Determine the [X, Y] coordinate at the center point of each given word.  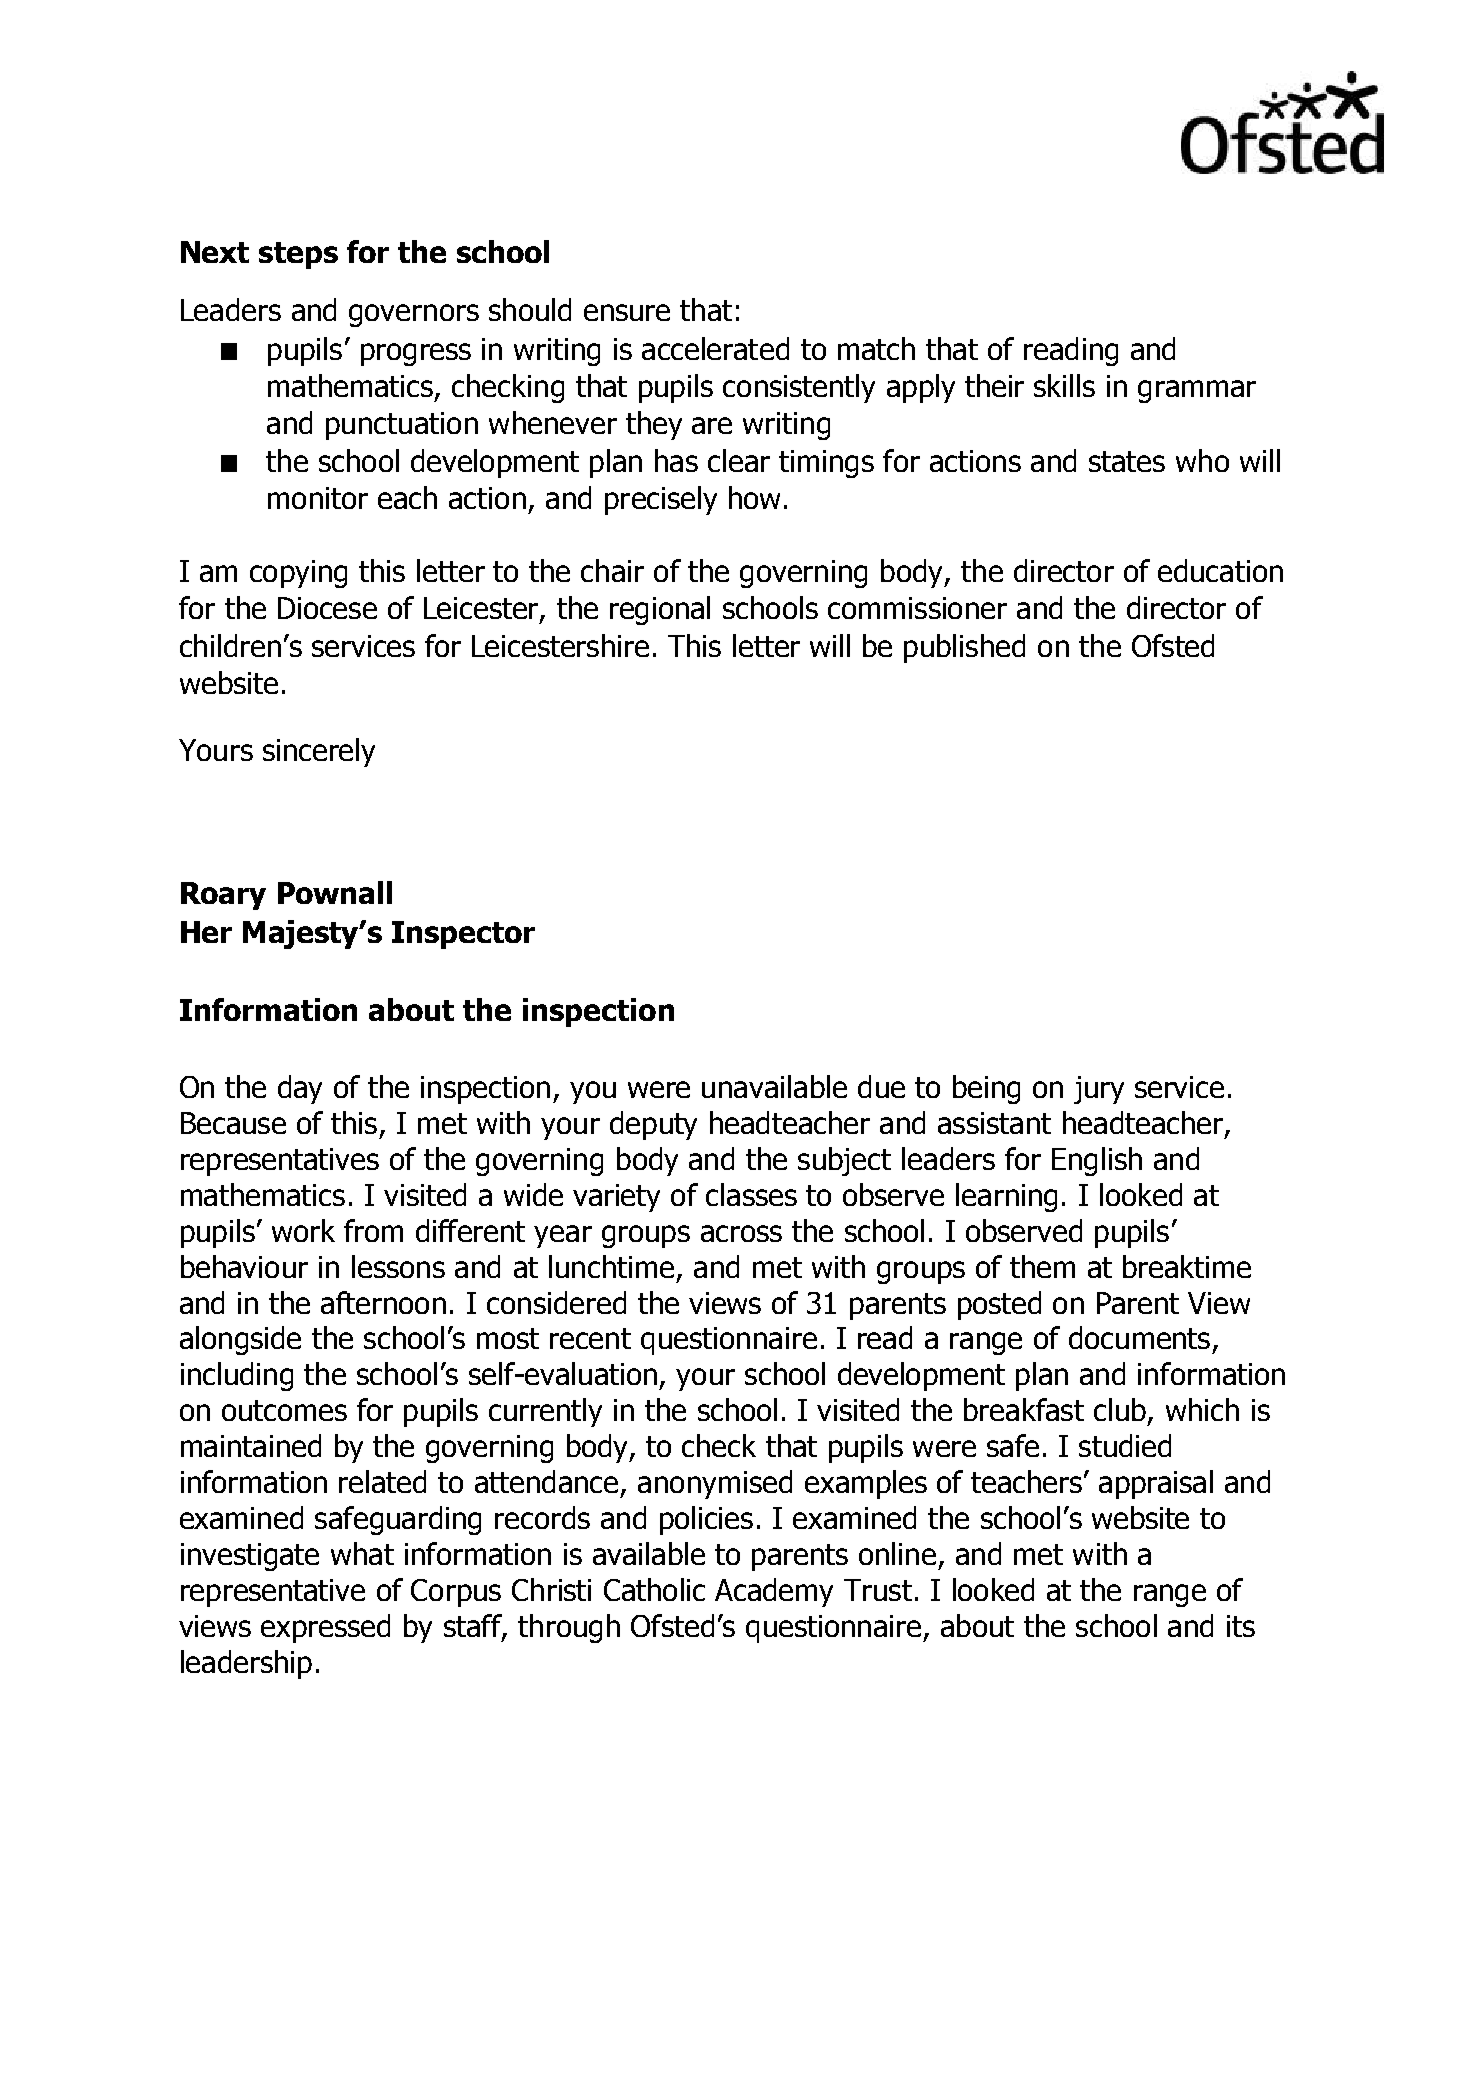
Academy [774, 1592]
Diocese [327, 608]
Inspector [463, 935]
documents [1139, 1337]
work [303, 1230]
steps [298, 255]
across [741, 1233]
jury [1099, 1090]
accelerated [715, 348]
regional [660, 610]
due [881, 1086]
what [362, 1553]
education [1220, 570]
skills [1064, 385]
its [1241, 1626]
